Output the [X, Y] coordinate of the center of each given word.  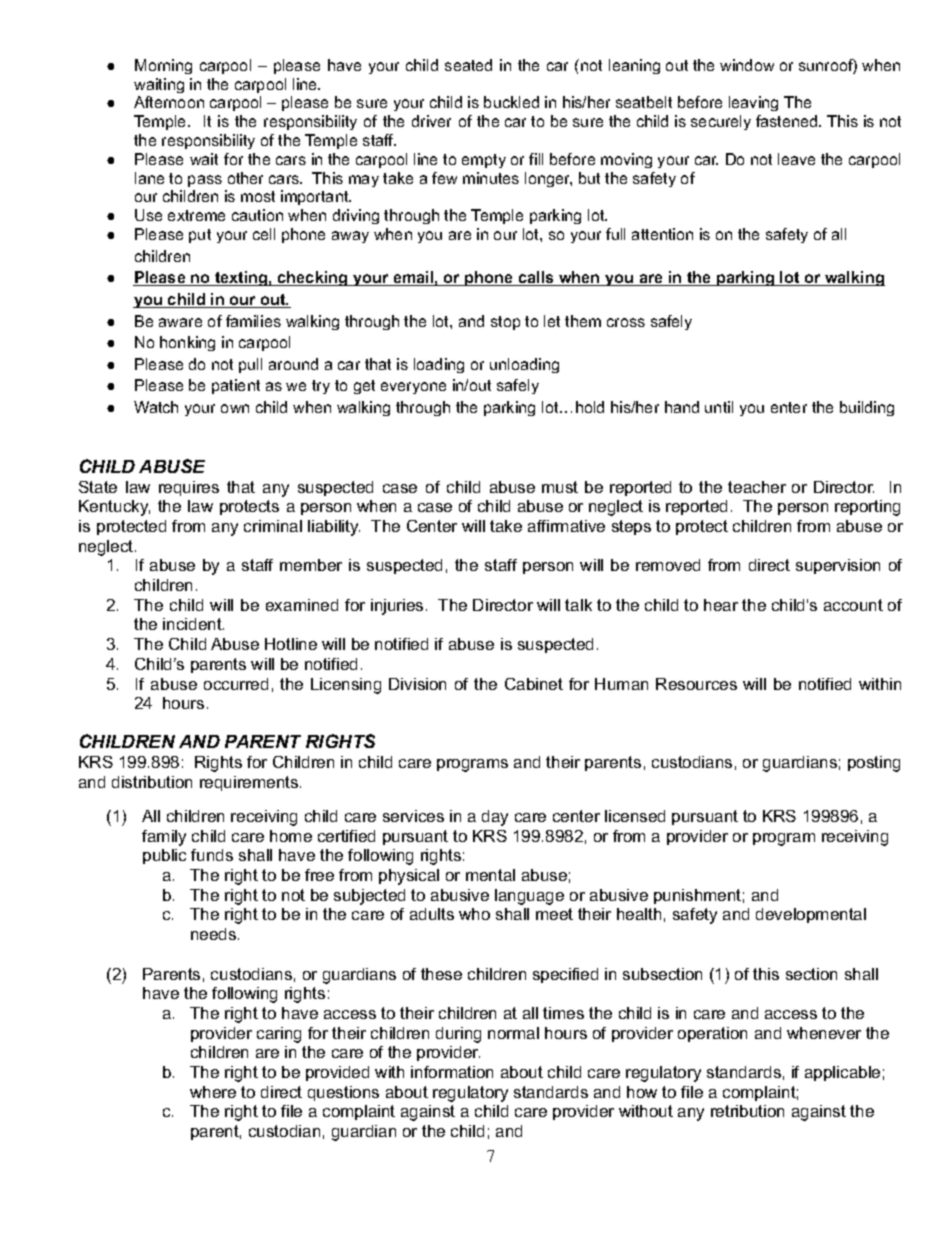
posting [874, 764]
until [719, 407]
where [213, 1092]
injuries [397, 607]
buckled [511, 102]
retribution [747, 1111]
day [495, 818]
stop [505, 323]
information [452, 1072]
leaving [753, 103]
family [164, 838]
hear [721, 605]
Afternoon [169, 102]
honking [187, 343]
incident [193, 624]
